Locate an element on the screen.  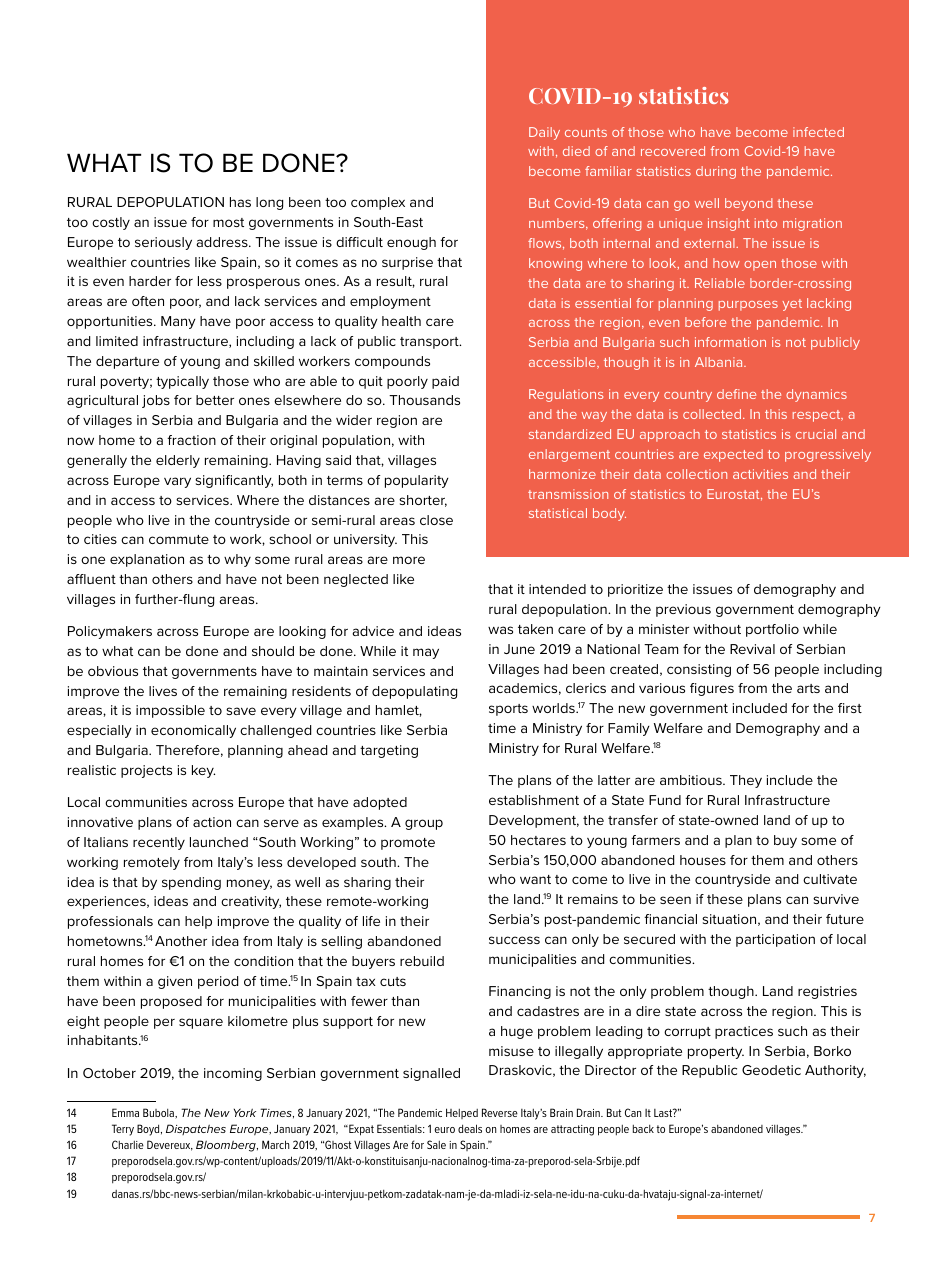
deals is located at coordinates (470, 1128).
